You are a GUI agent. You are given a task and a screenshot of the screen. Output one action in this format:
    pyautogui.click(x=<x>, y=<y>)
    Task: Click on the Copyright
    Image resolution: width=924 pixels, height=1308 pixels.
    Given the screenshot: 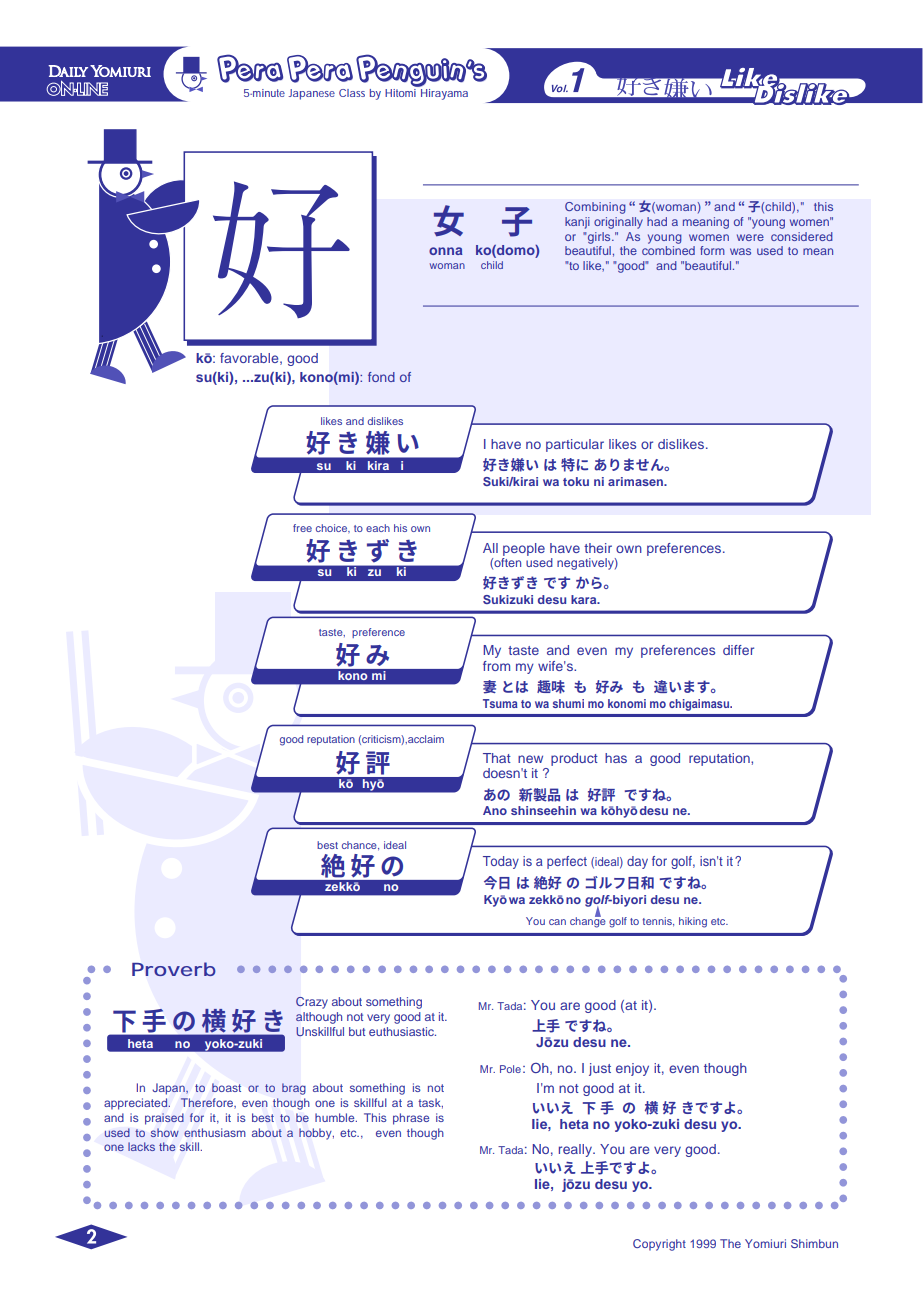 What is the action you would take?
    pyautogui.click(x=659, y=1245)
